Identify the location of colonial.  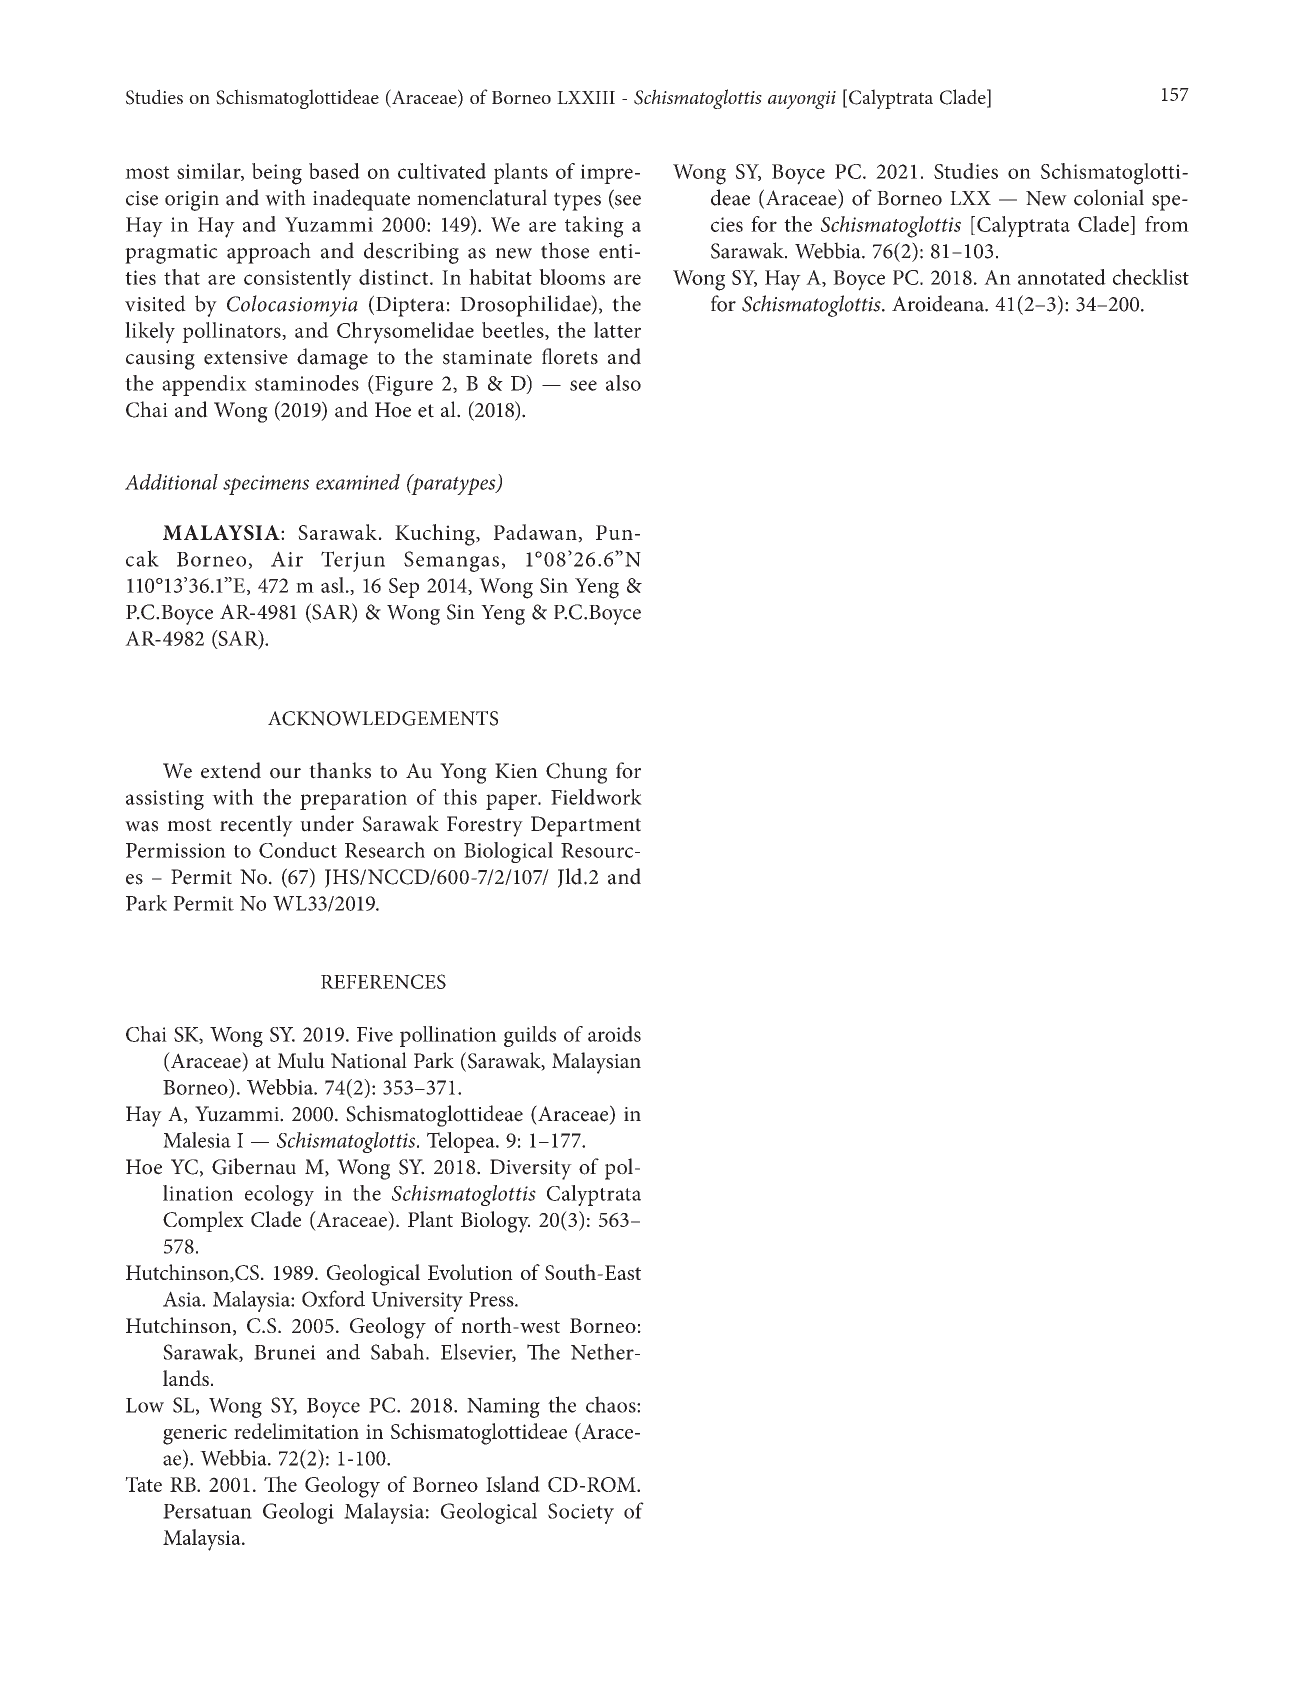
(1109, 197).
